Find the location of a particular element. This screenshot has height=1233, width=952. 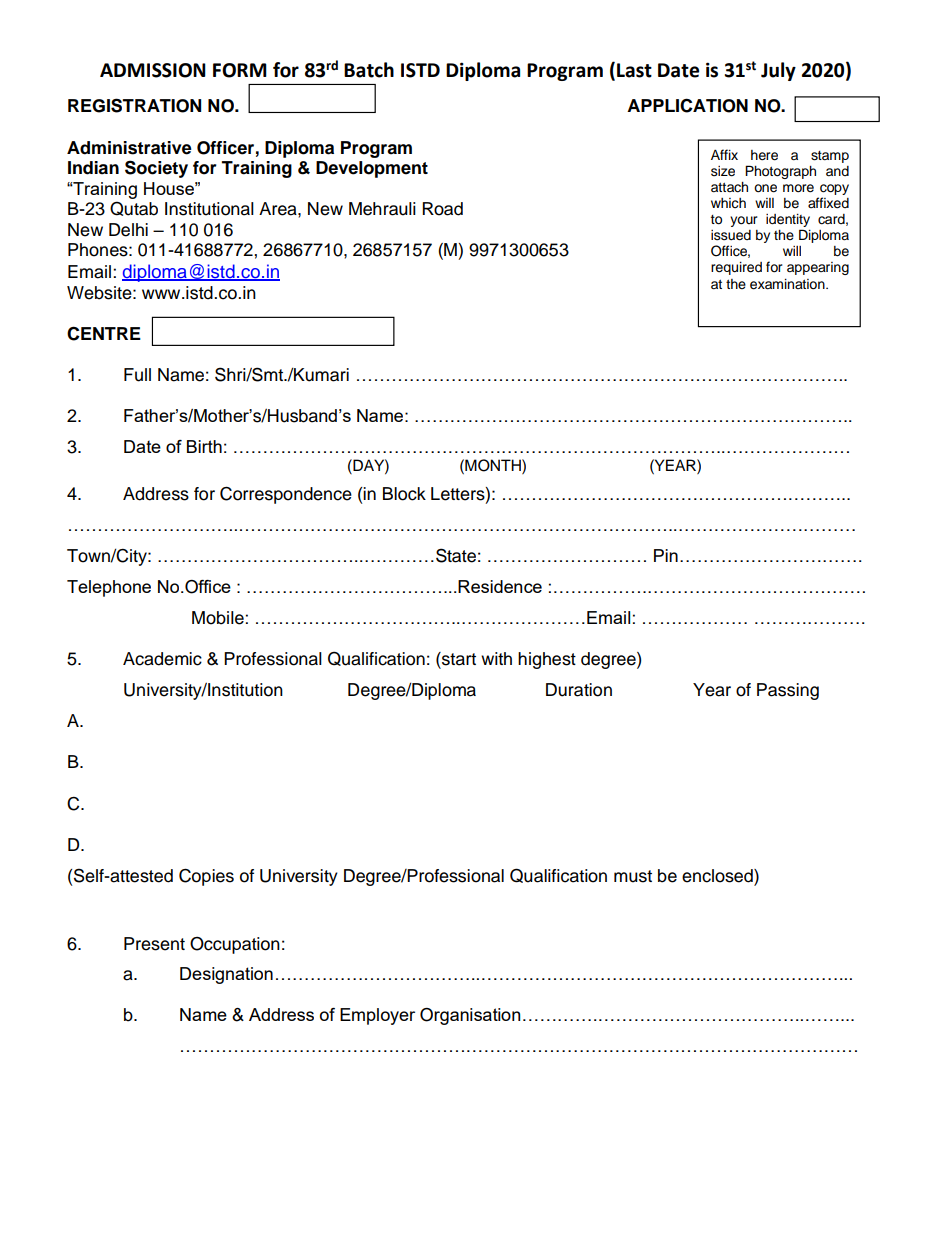

Residence is located at coordinates (500, 586).
